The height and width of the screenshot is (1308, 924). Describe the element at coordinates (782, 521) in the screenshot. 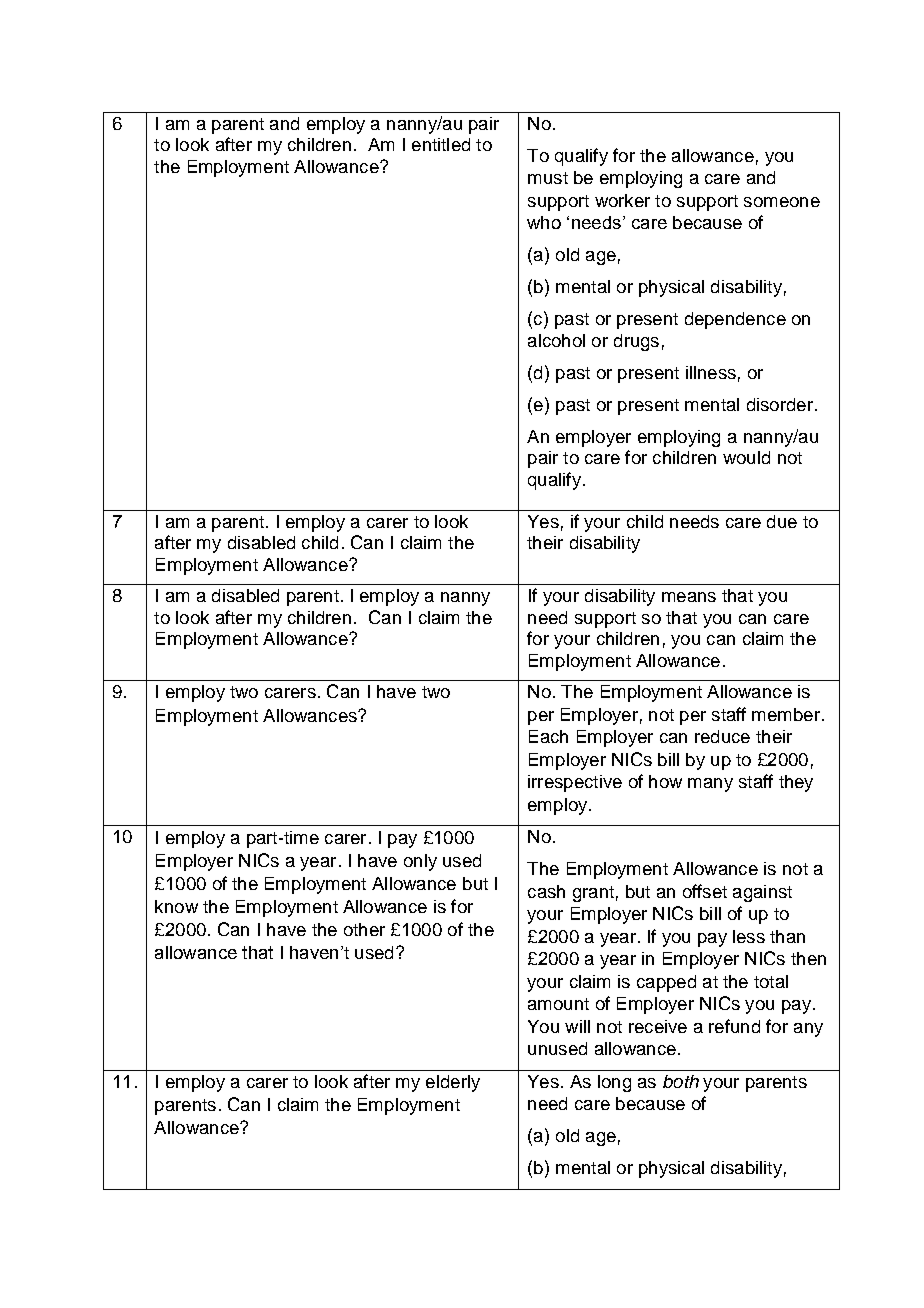

I see `due` at that location.
